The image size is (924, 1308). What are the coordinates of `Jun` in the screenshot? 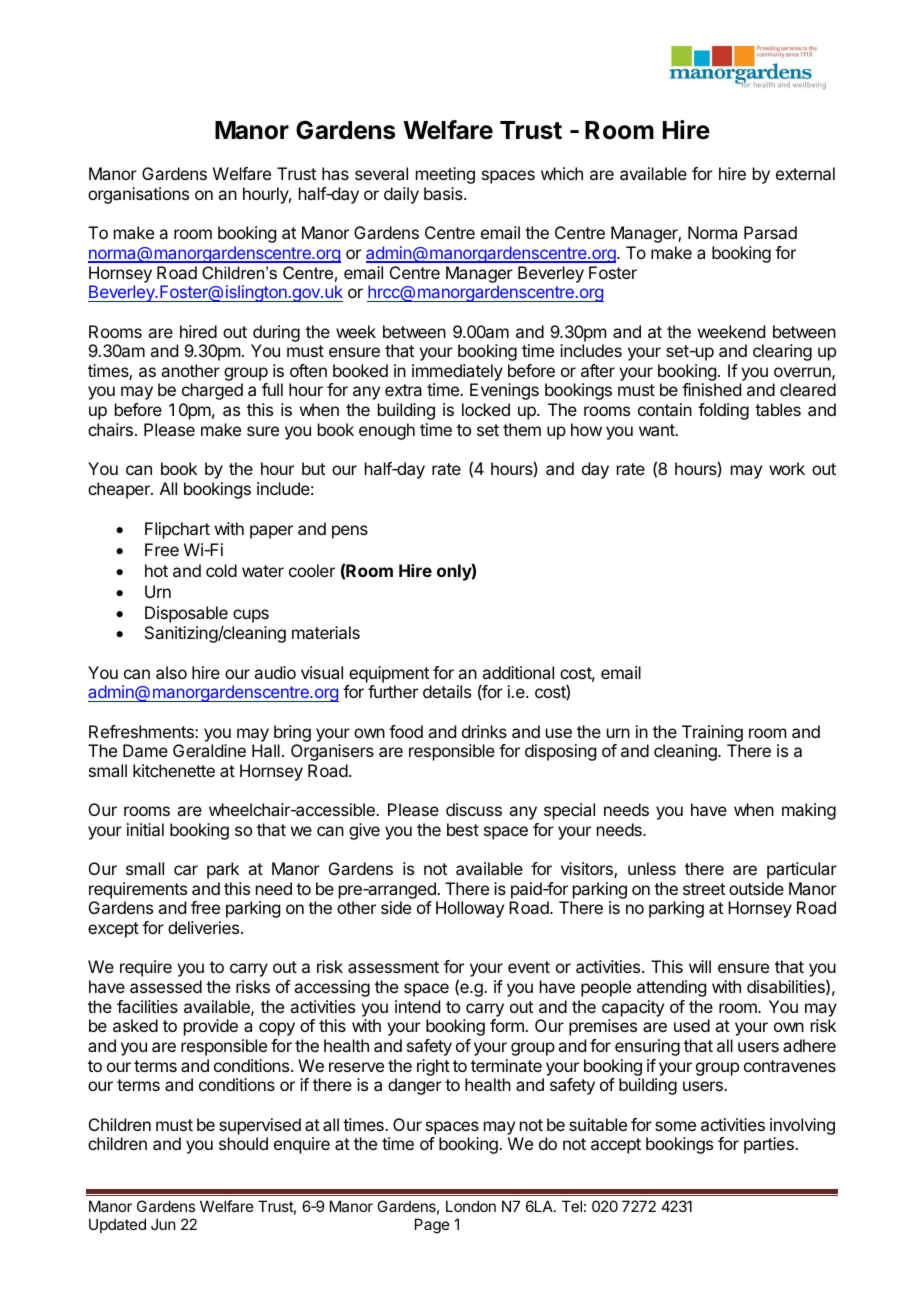 It's located at (163, 1224).
